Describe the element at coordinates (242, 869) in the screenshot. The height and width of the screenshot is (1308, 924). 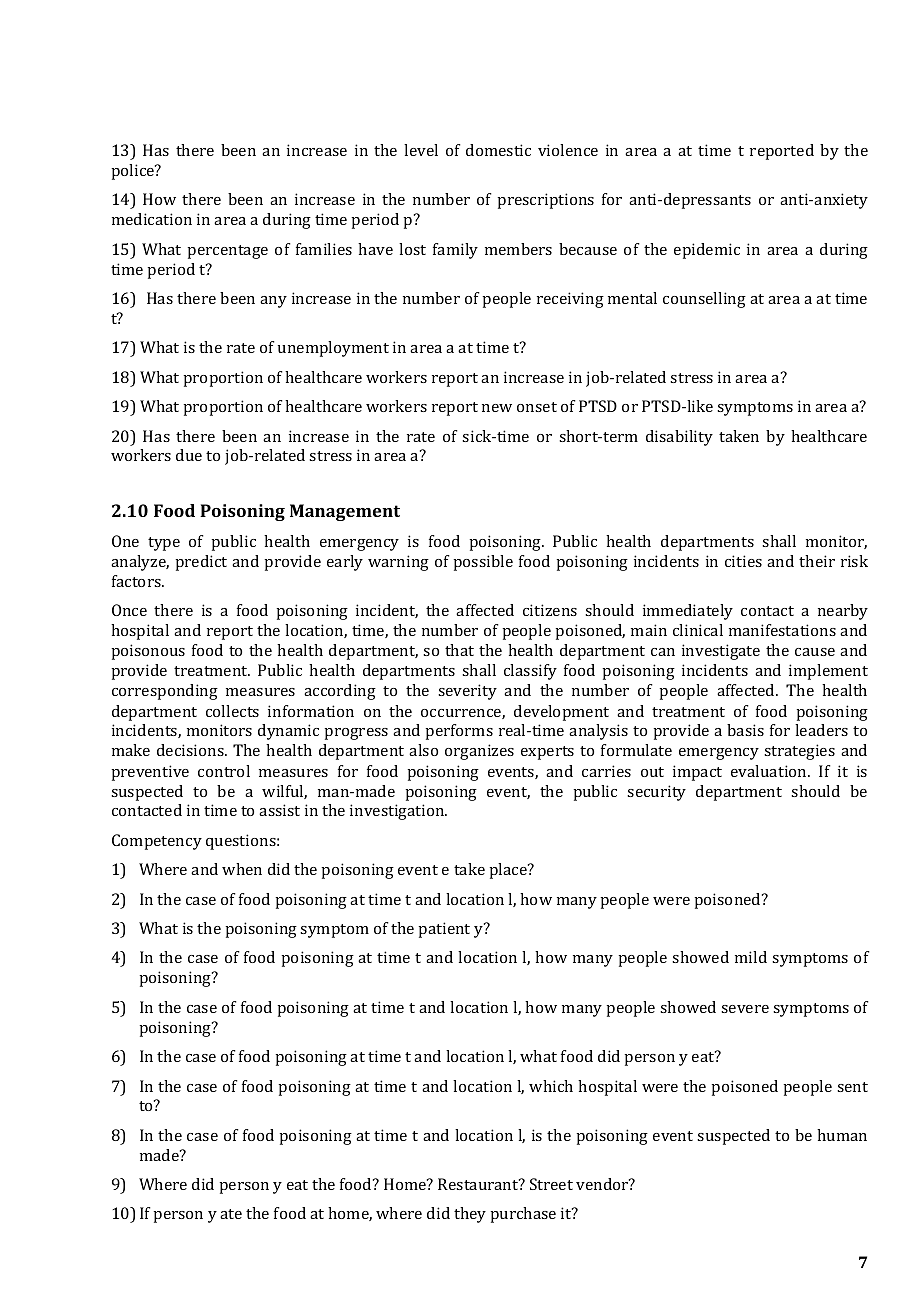
I see `when` at that location.
